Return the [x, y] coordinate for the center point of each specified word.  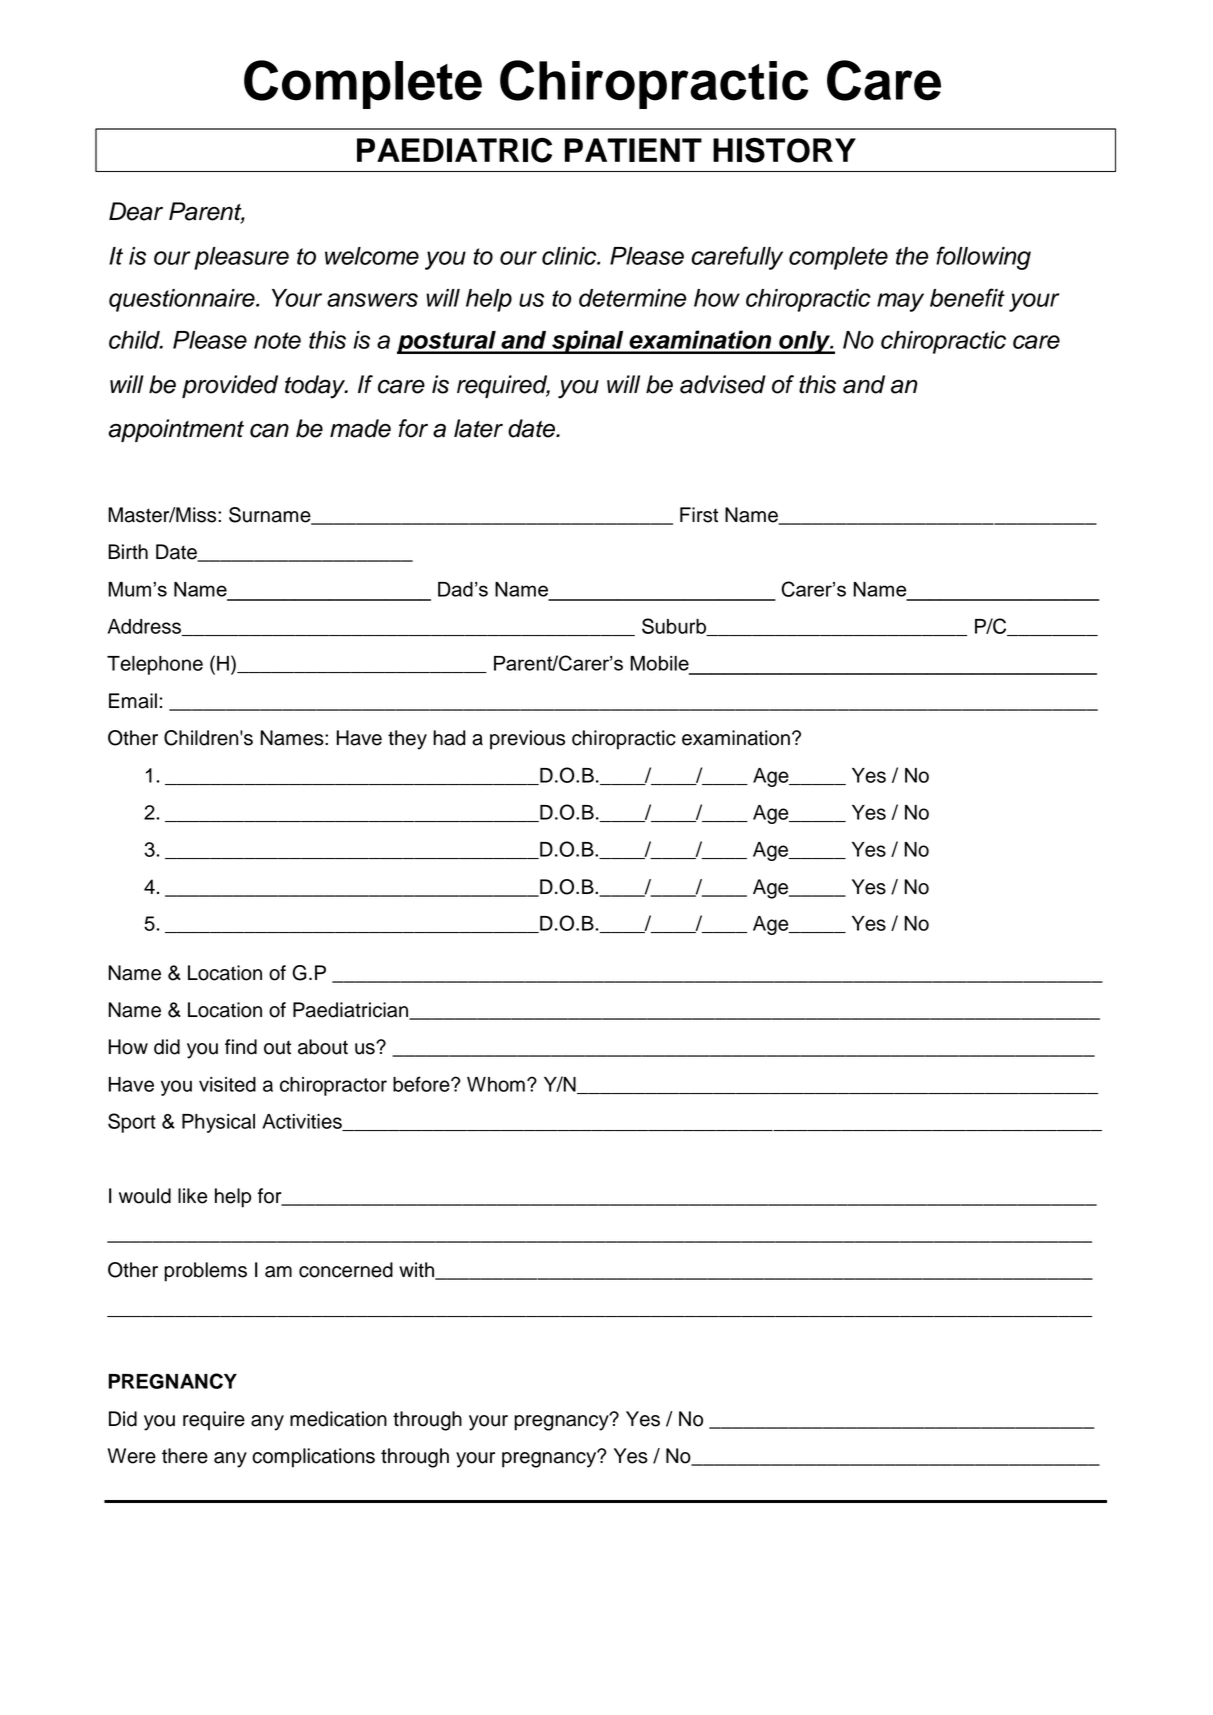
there [185, 1456]
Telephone [155, 665]
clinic [570, 256]
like [192, 1196]
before [422, 1084]
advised [723, 384]
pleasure [241, 258]
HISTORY [784, 150]
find [241, 1047]
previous [527, 740]
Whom [496, 1084]
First [699, 515]
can [269, 431]
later [478, 428]
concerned [346, 1270]
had [449, 738]
